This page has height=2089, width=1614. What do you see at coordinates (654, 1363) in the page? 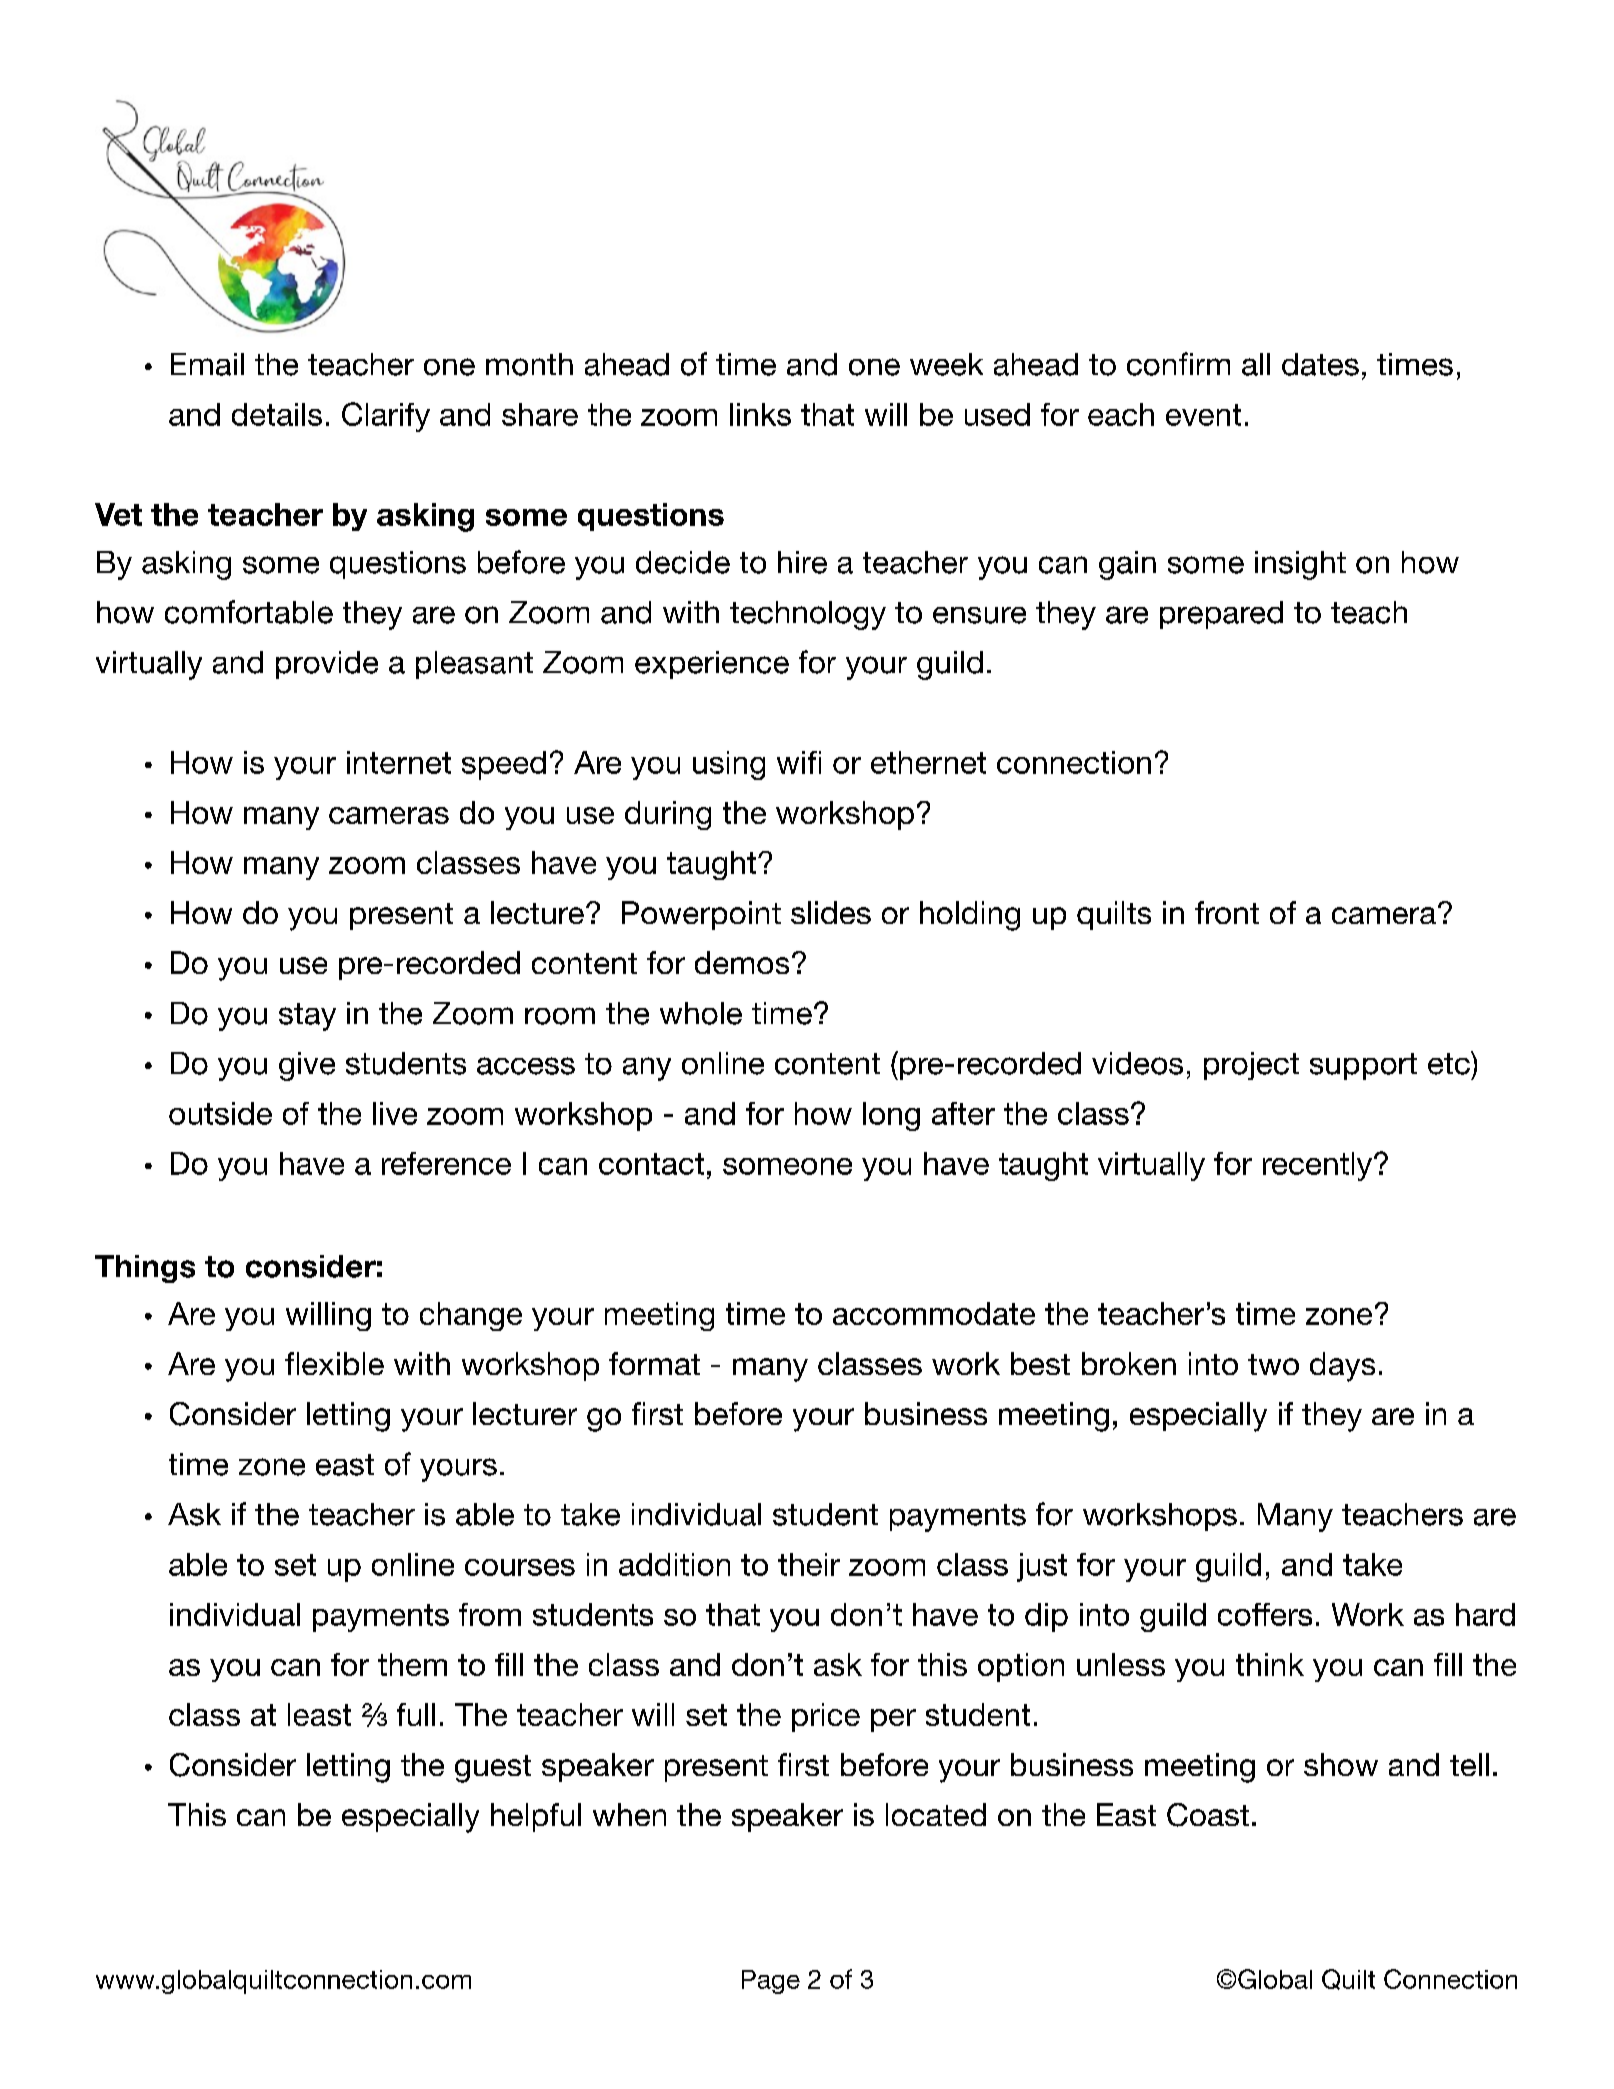
I see `format` at bounding box center [654, 1363].
